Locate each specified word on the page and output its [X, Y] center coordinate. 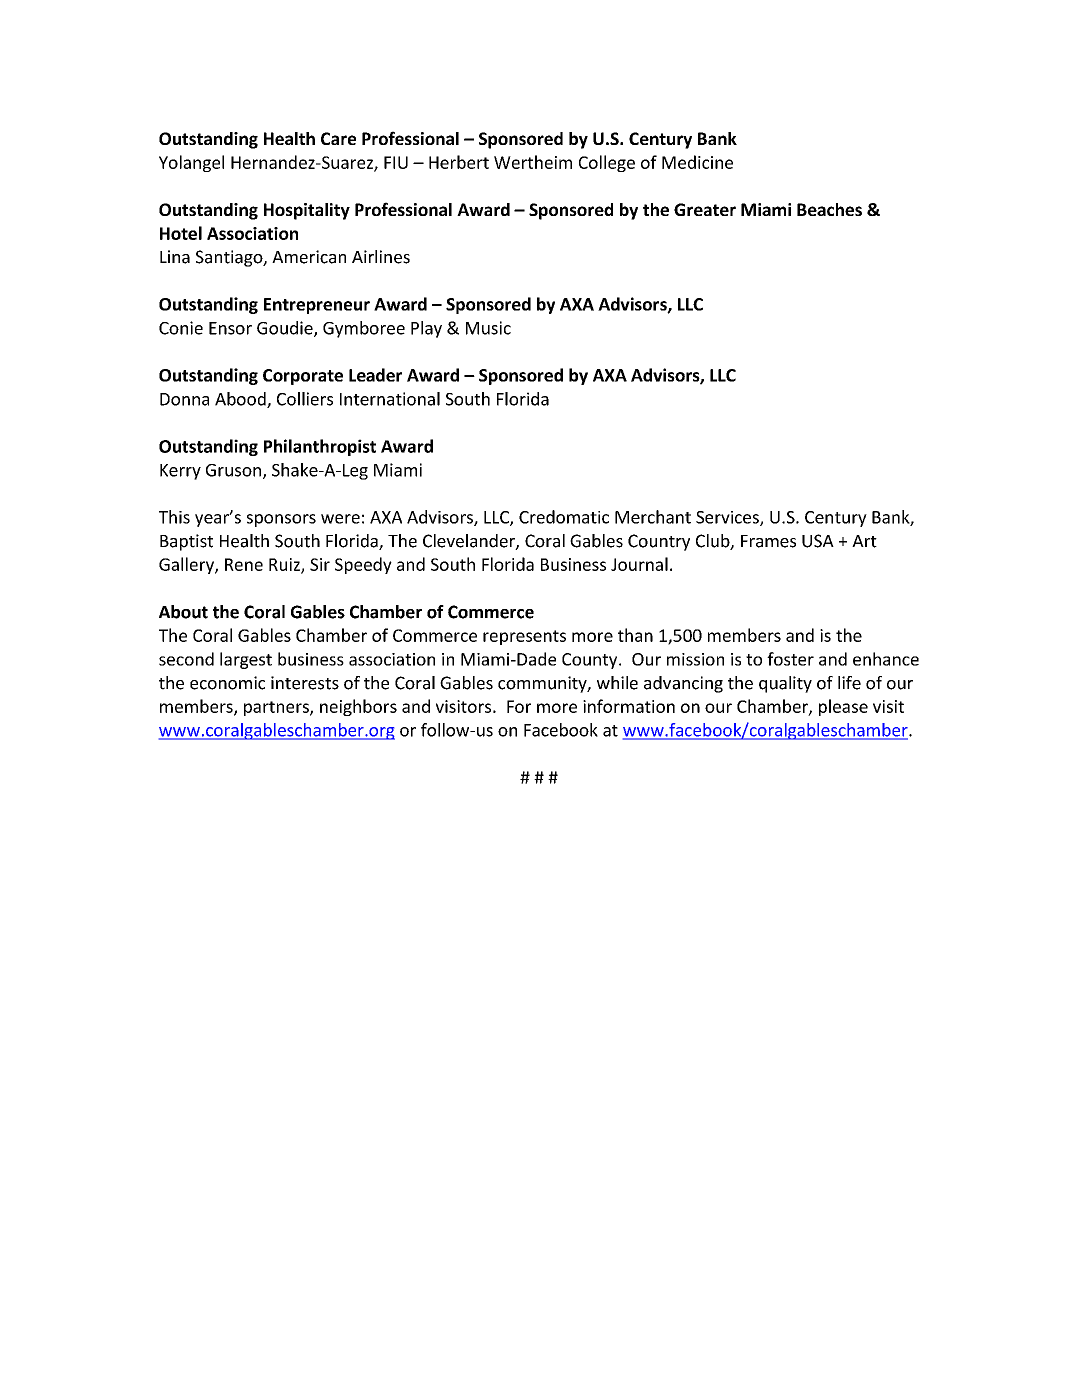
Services [728, 518]
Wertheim [533, 162]
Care [338, 138]
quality [785, 684]
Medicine [697, 162]
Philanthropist [320, 447]
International [390, 399]
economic [227, 683]
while [617, 683]
